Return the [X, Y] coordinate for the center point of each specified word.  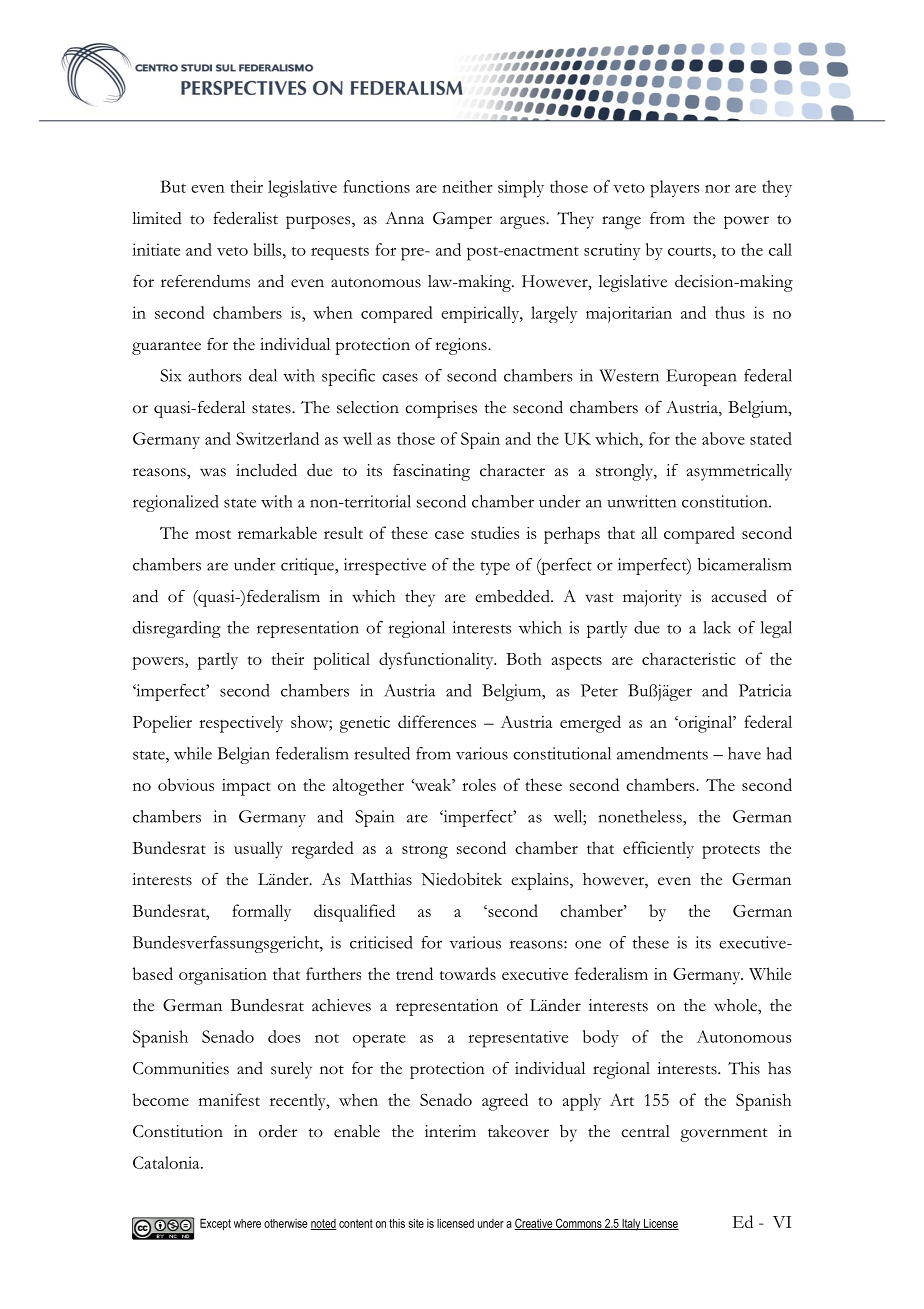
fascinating [431, 472]
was [213, 472]
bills [268, 249]
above [723, 438]
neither [467, 186]
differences [437, 721]
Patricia [765, 690]
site [416, 1223]
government [724, 1135]
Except [215, 1224]
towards [467, 973]
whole [736, 1005]
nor [717, 189]
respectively [241, 724]
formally [261, 913]
